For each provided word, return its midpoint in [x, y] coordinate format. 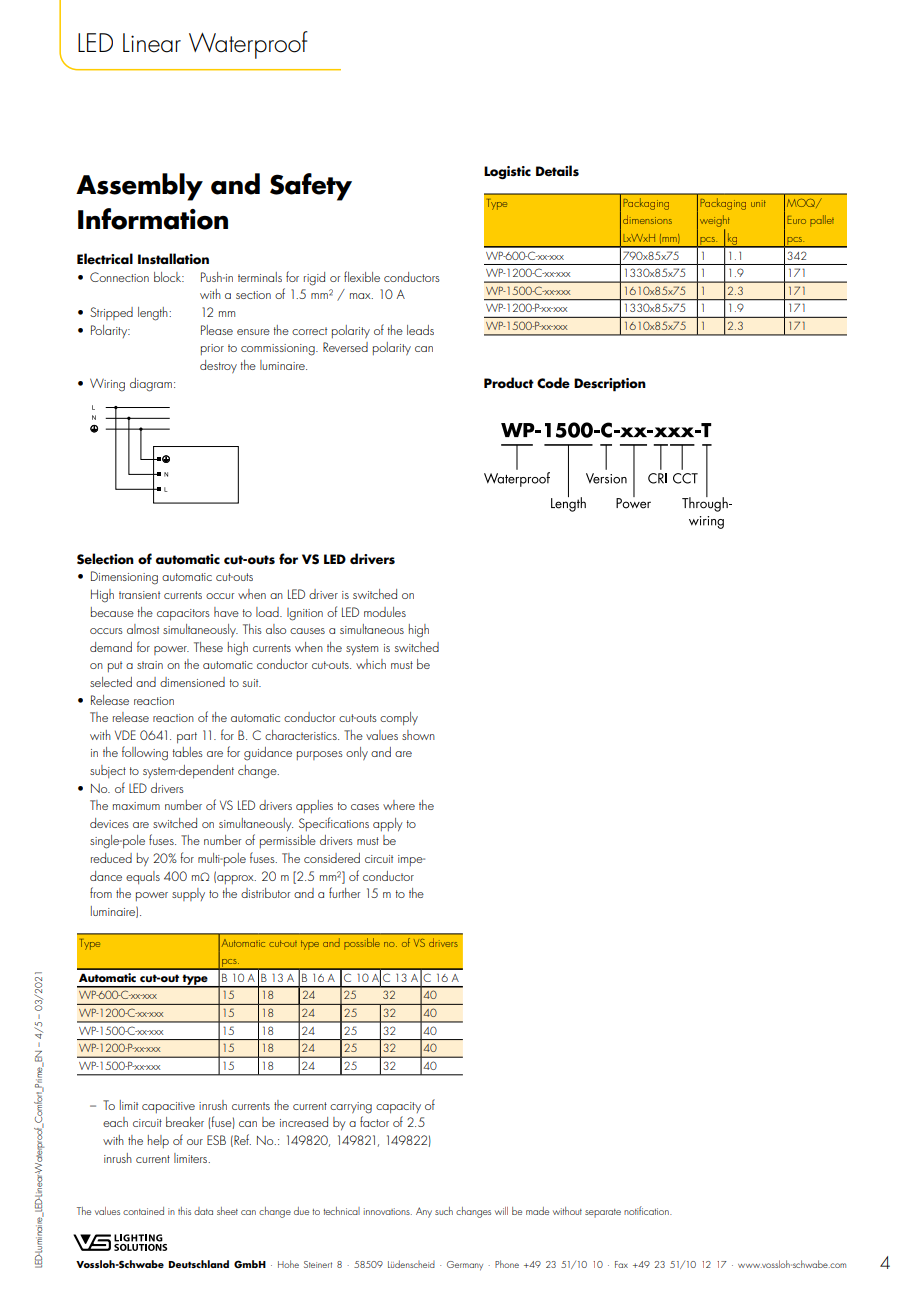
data [203, 1211]
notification [647, 1210]
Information [153, 219]
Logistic [507, 172]
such [444, 1211]
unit [758, 203]
